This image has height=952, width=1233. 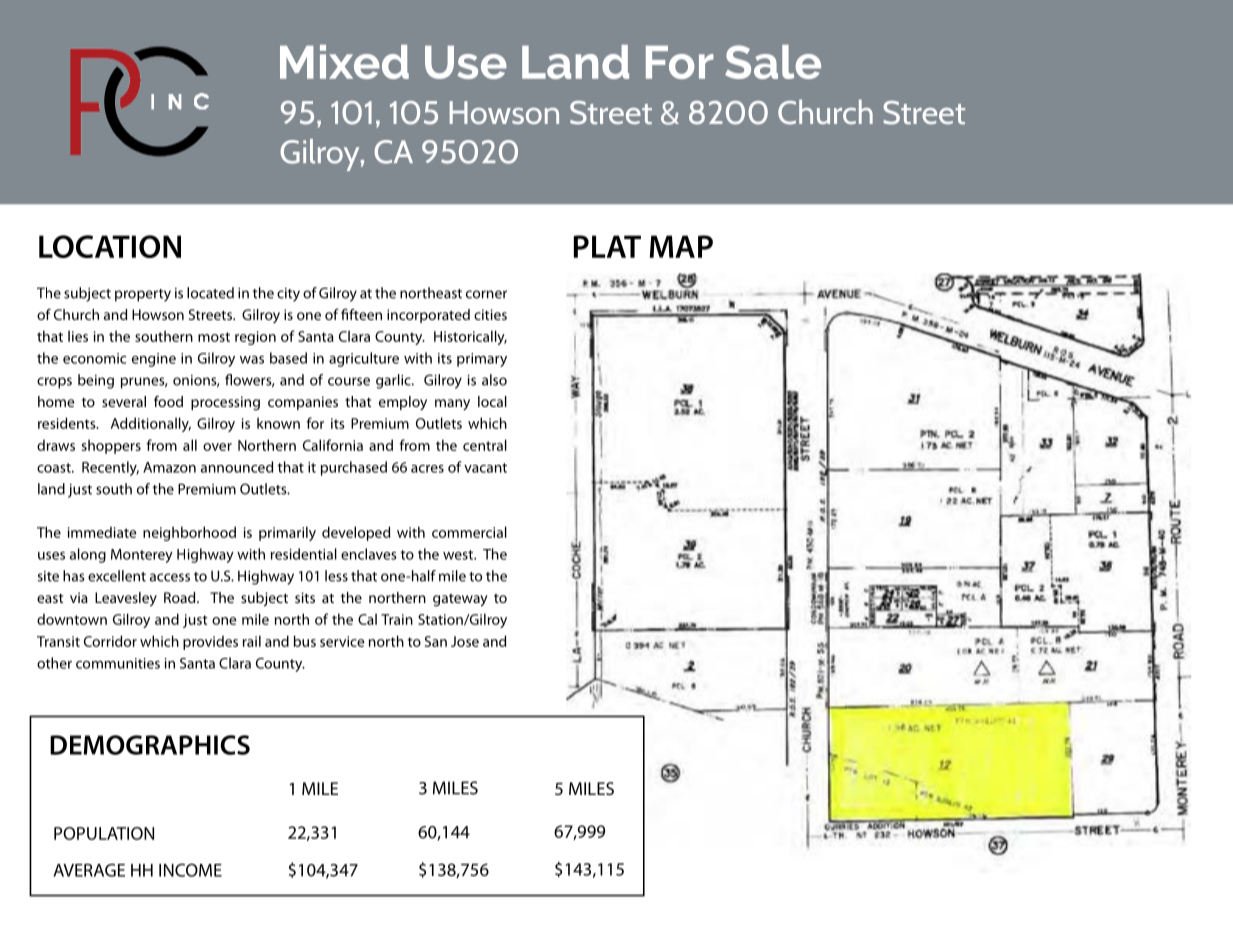 What do you see at coordinates (485, 468) in the image?
I see `vacant` at bounding box center [485, 468].
